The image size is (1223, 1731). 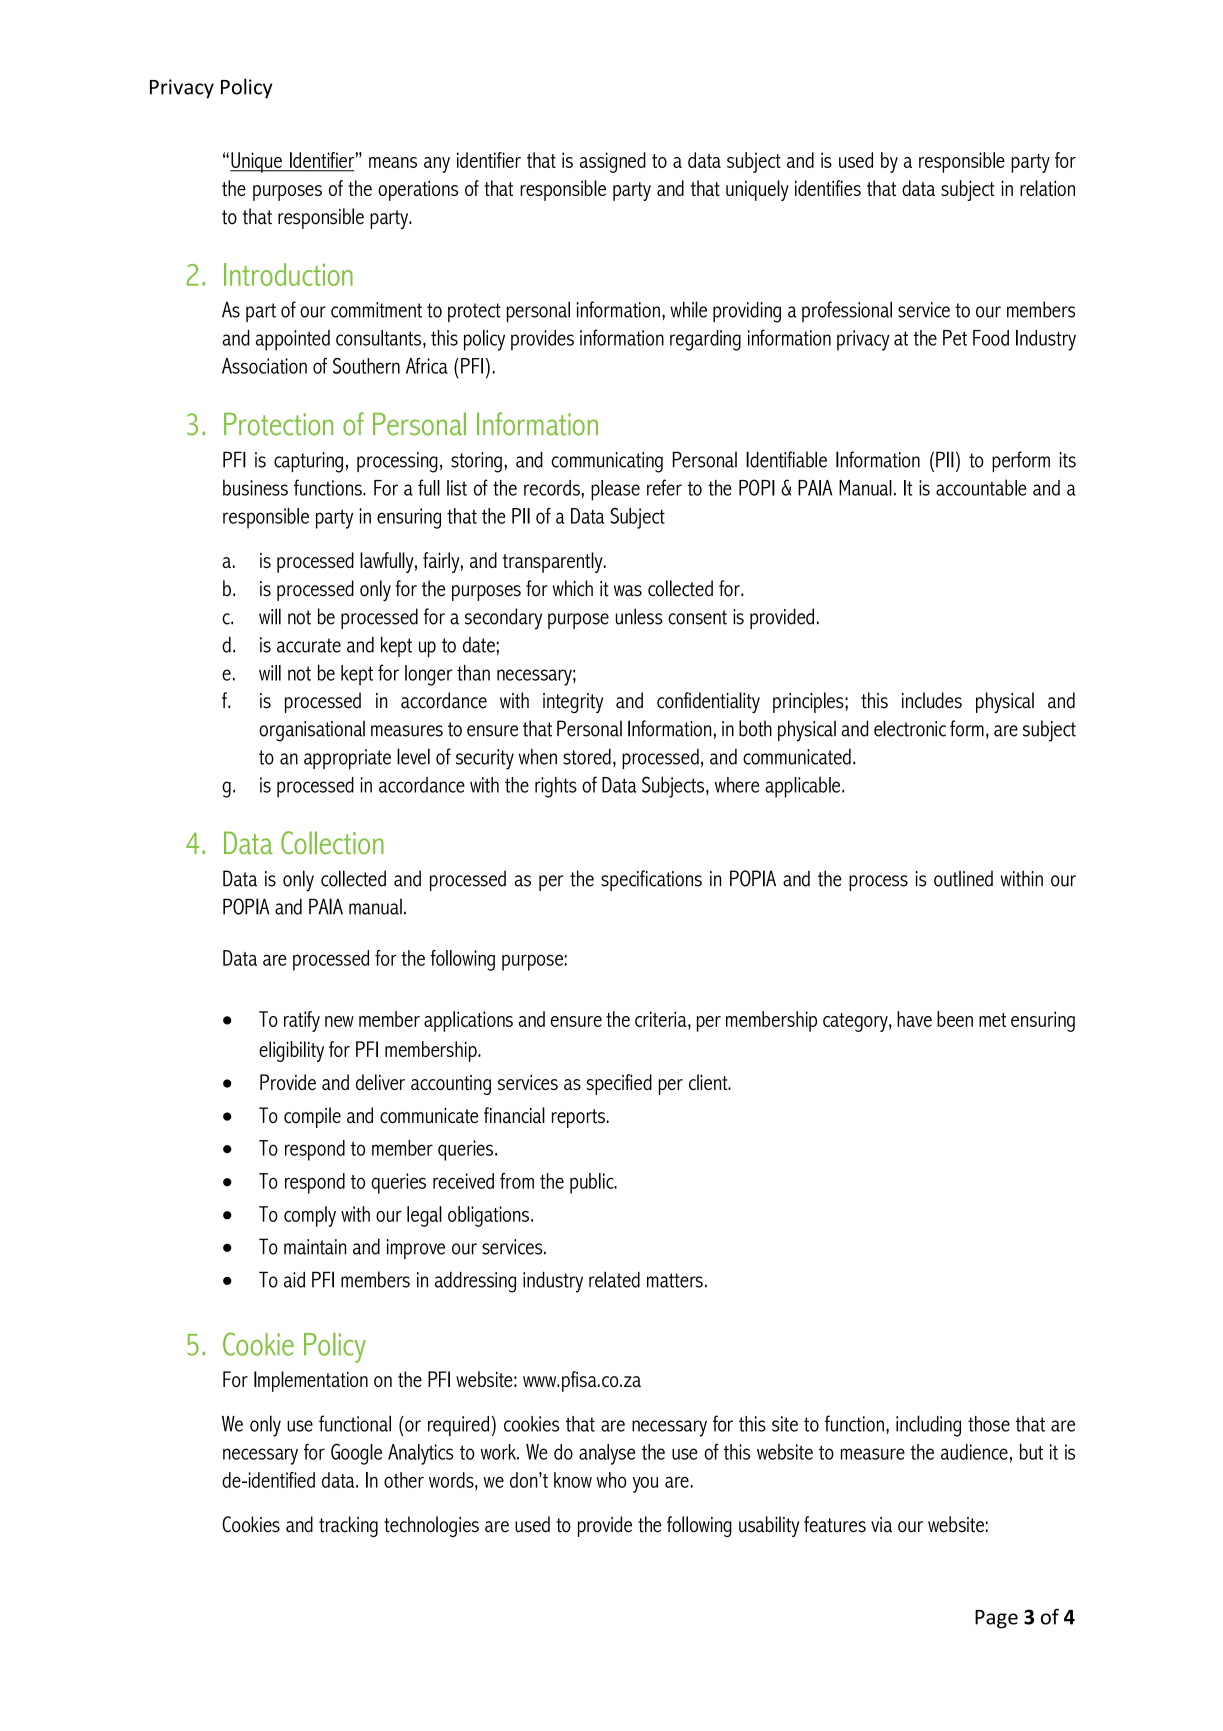 What do you see at coordinates (989, 1424) in the screenshot?
I see `those` at bounding box center [989, 1424].
